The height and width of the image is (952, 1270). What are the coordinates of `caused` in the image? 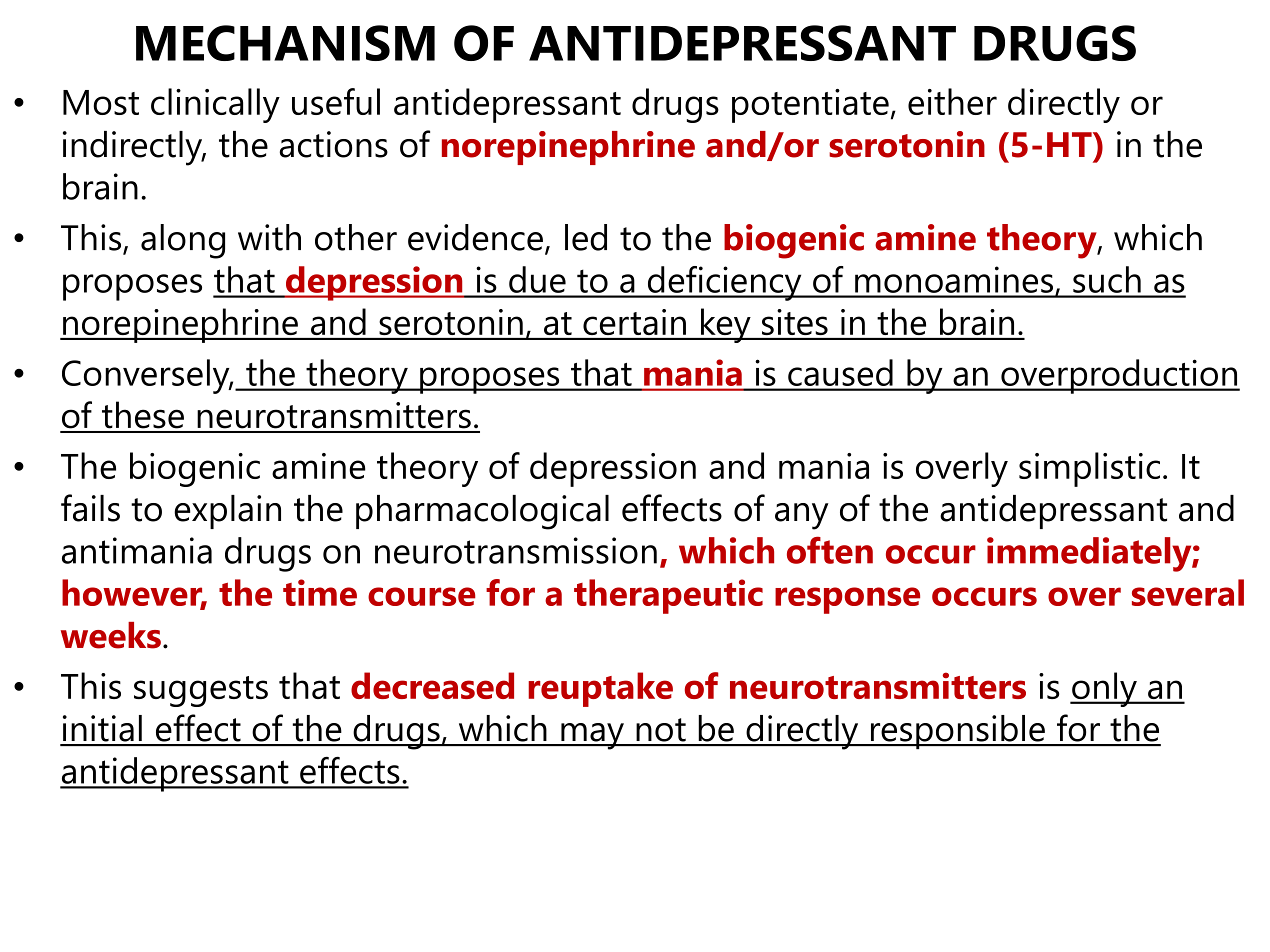 It's located at (840, 372).
